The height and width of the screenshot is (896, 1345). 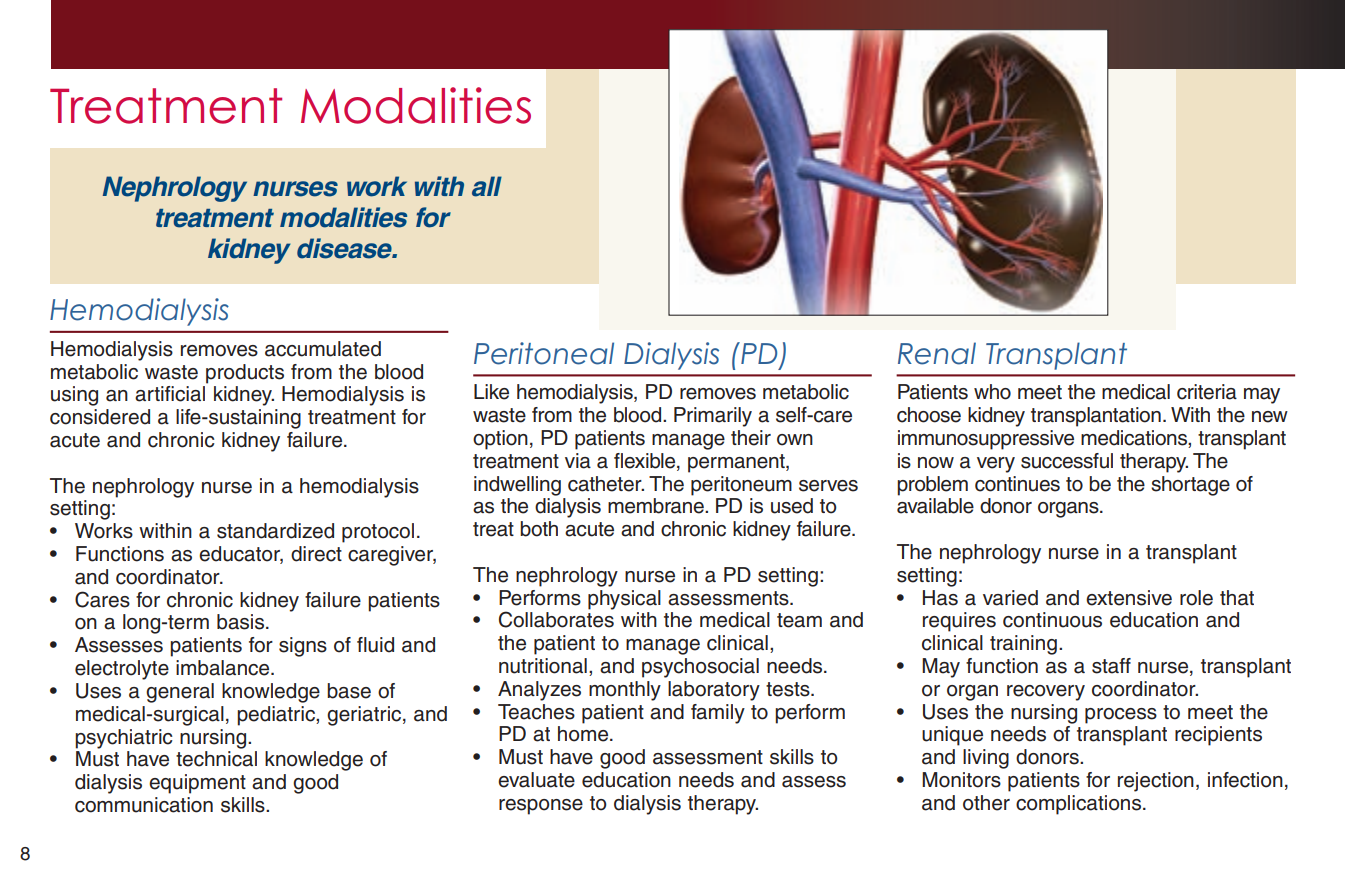 I want to click on response, so click(x=541, y=807).
